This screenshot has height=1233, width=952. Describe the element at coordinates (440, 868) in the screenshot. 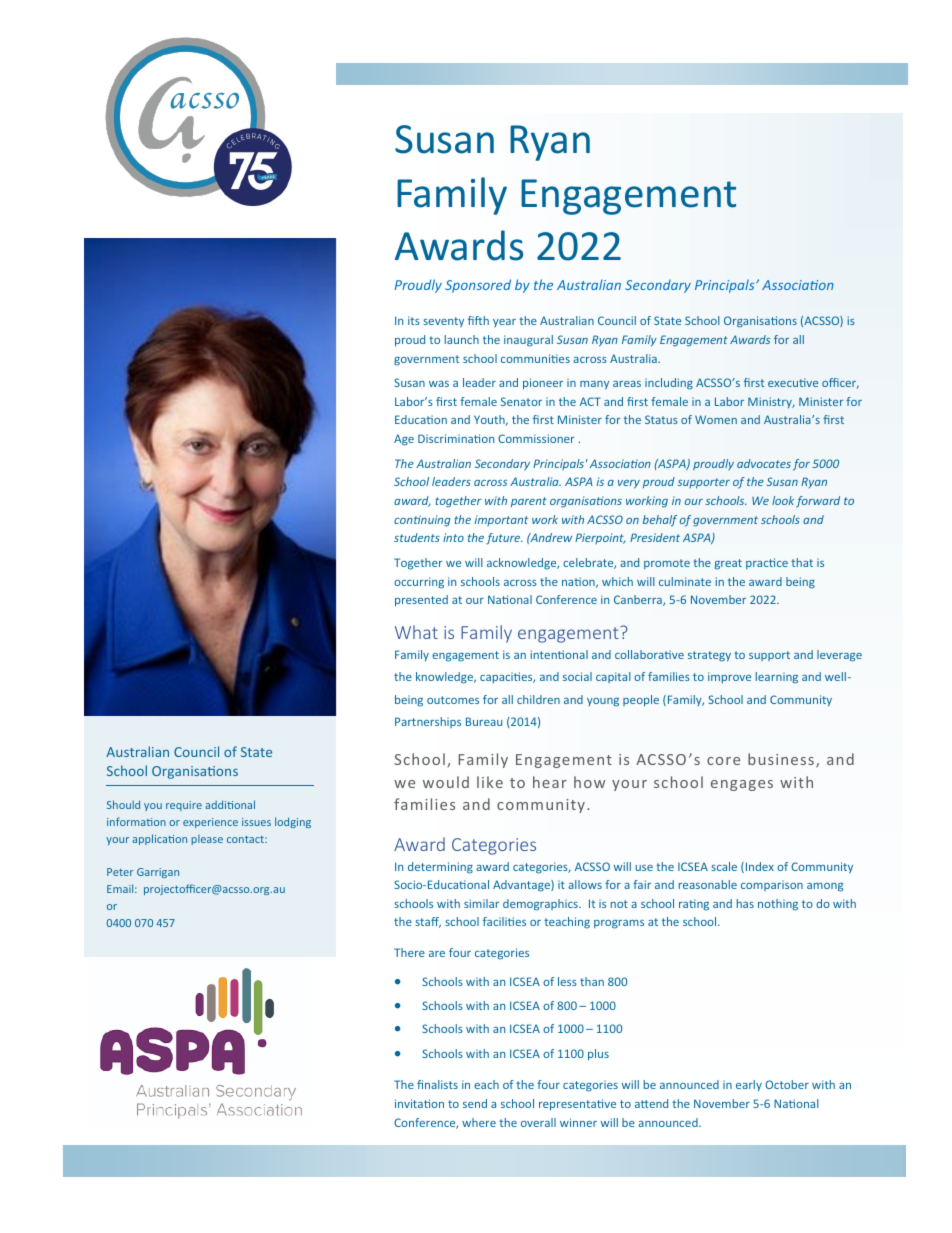

I see `determining` at that location.
